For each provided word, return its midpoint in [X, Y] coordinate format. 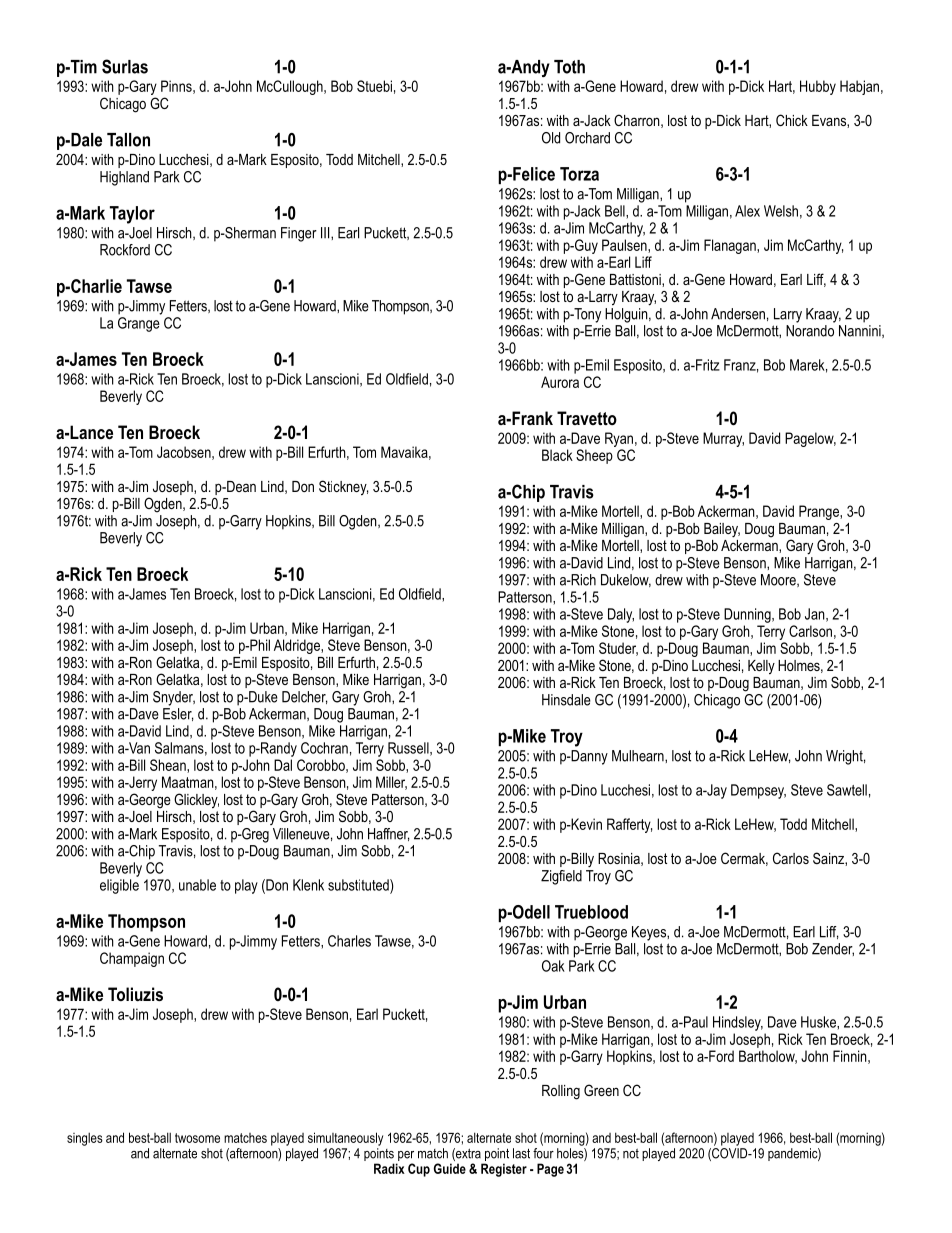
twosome [197, 1138]
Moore [779, 580]
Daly [621, 615]
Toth [569, 67]
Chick [792, 120]
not [631, 1154]
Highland [124, 178]
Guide [450, 1168]
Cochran [324, 748]
